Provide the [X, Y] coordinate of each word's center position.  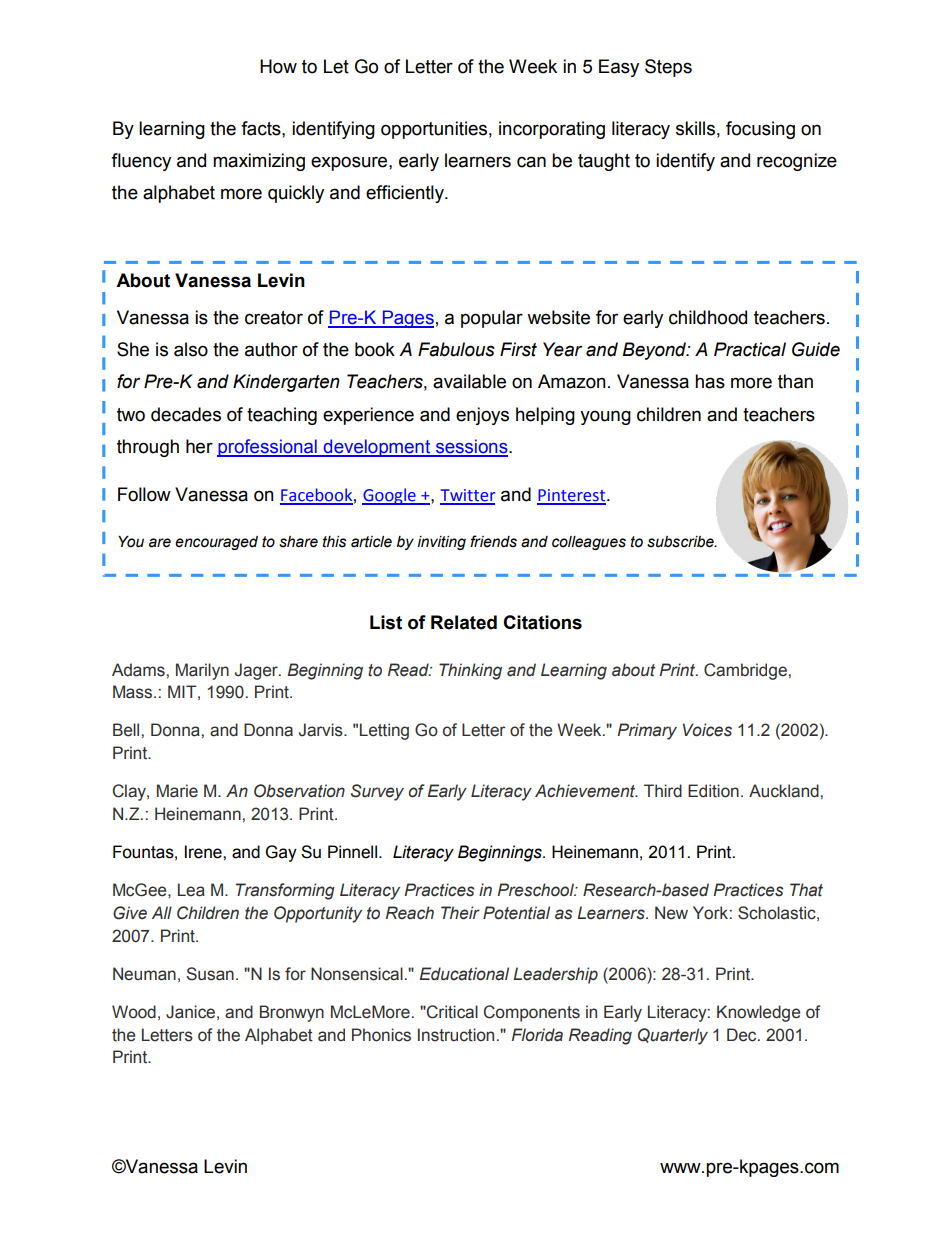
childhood [708, 317]
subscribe [681, 542]
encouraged [216, 543]
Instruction [456, 1035]
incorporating [552, 130]
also [191, 349]
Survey [377, 792]
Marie [177, 791]
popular [492, 319]
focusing [760, 130]
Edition [713, 791]
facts [262, 128]
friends [493, 541]
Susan [210, 974]
